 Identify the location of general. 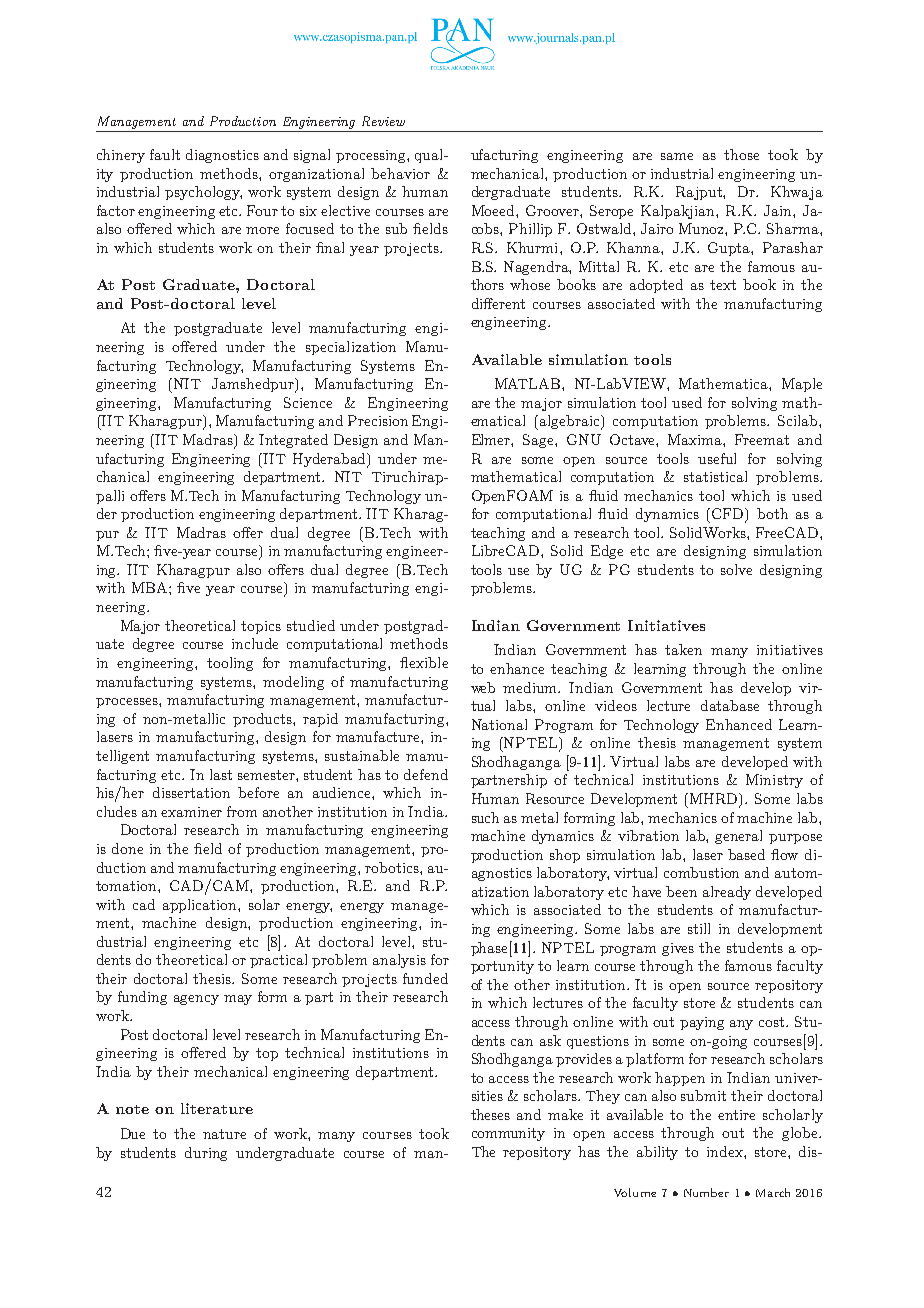
(738, 837).
